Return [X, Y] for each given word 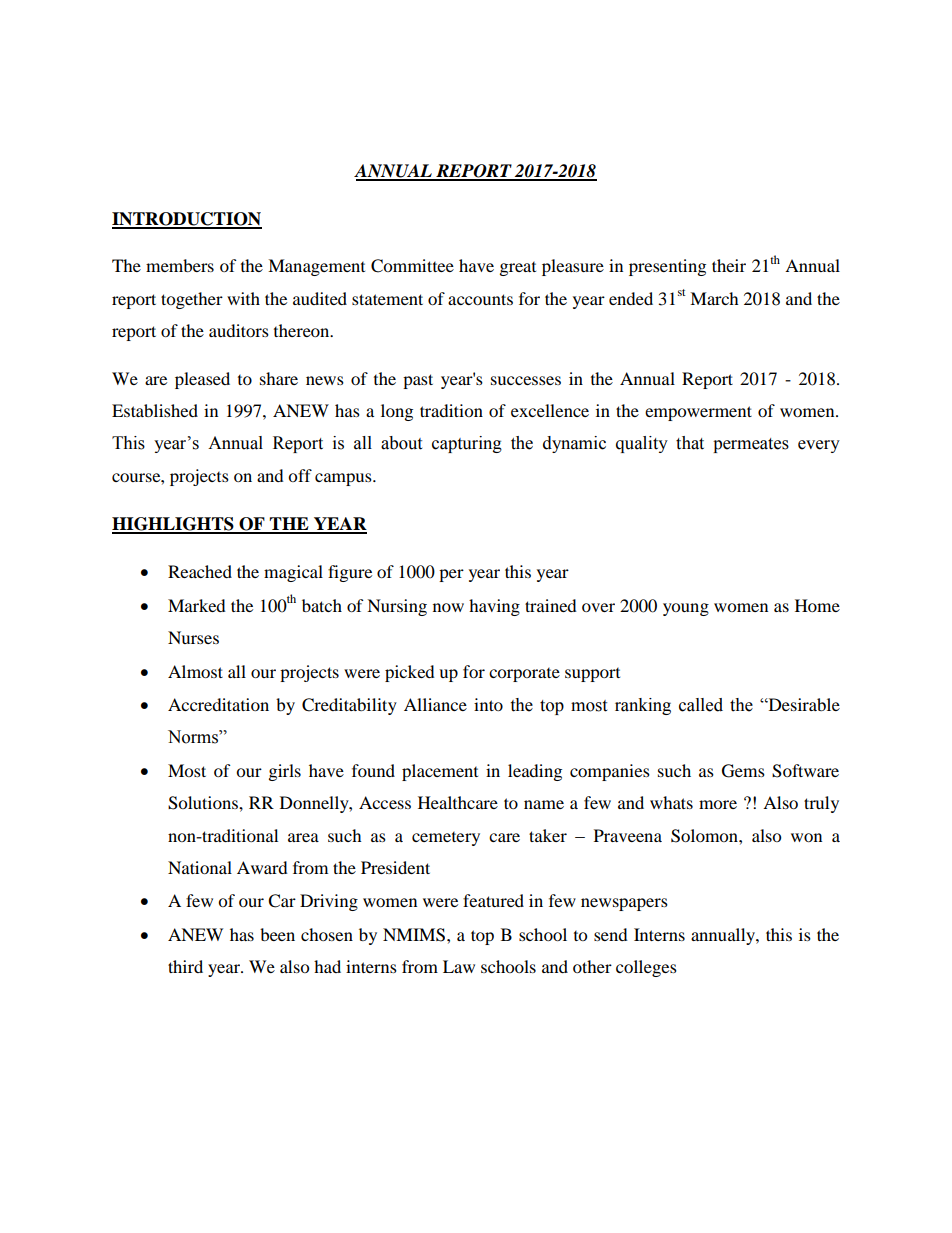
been [277, 934]
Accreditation [218, 704]
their [729, 265]
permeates [751, 445]
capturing [467, 444]
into [488, 704]
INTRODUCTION [187, 220]
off [300, 475]
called [701, 705]
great [518, 269]
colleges [646, 968]
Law [459, 966]
